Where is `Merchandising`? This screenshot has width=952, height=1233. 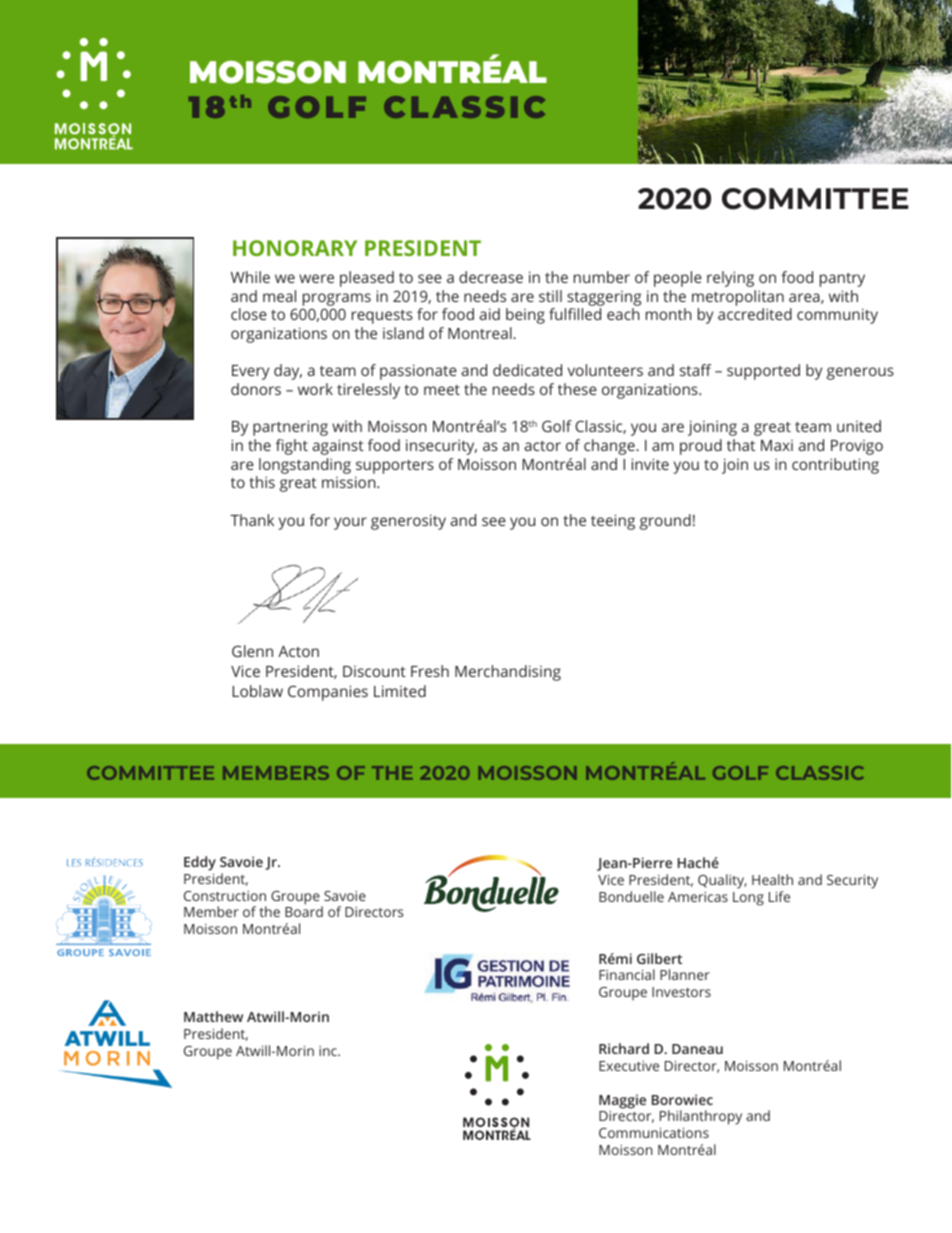
Merchandising is located at coordinates (508, 673).
